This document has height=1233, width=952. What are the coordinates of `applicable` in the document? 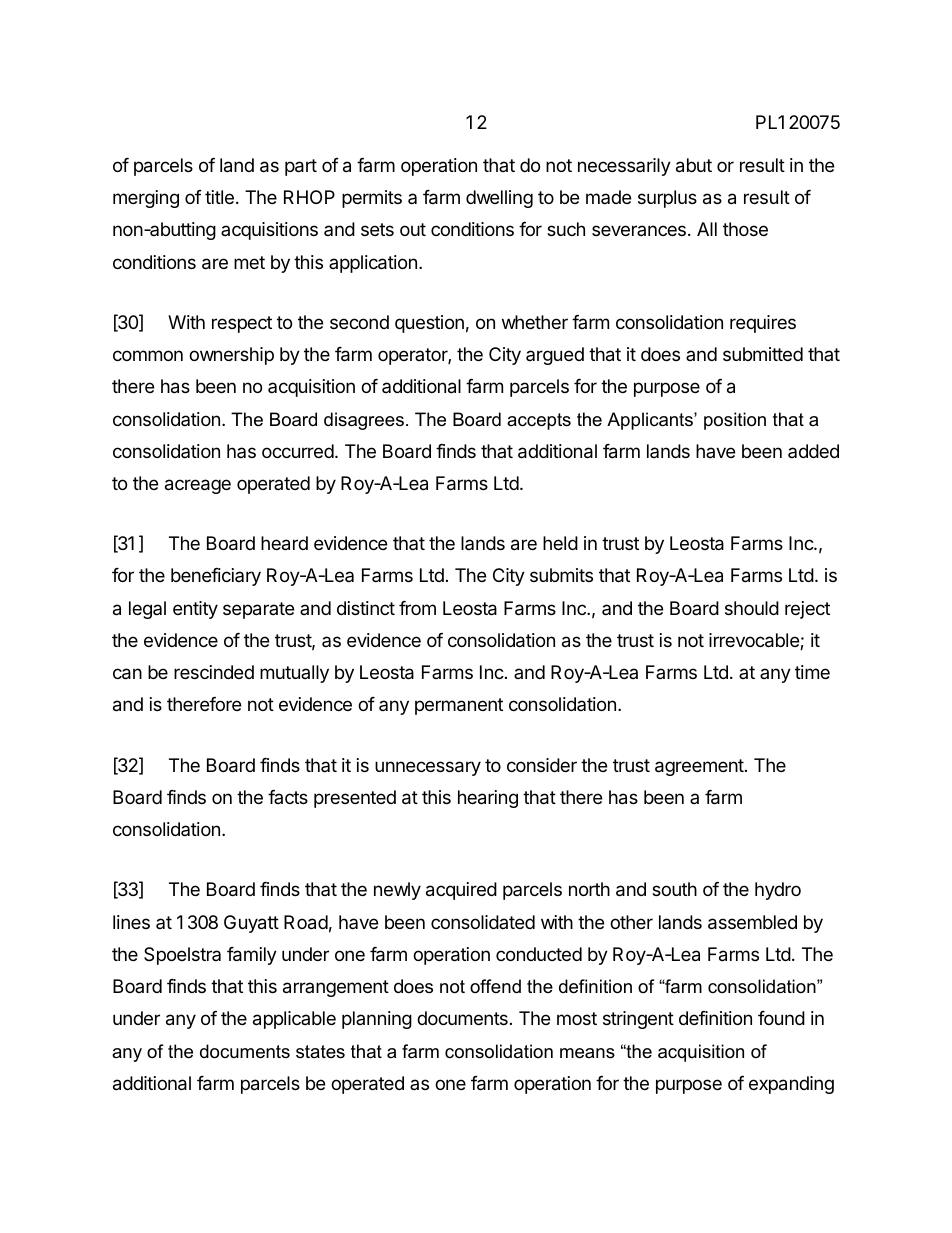 It's located at (294, 1020).
